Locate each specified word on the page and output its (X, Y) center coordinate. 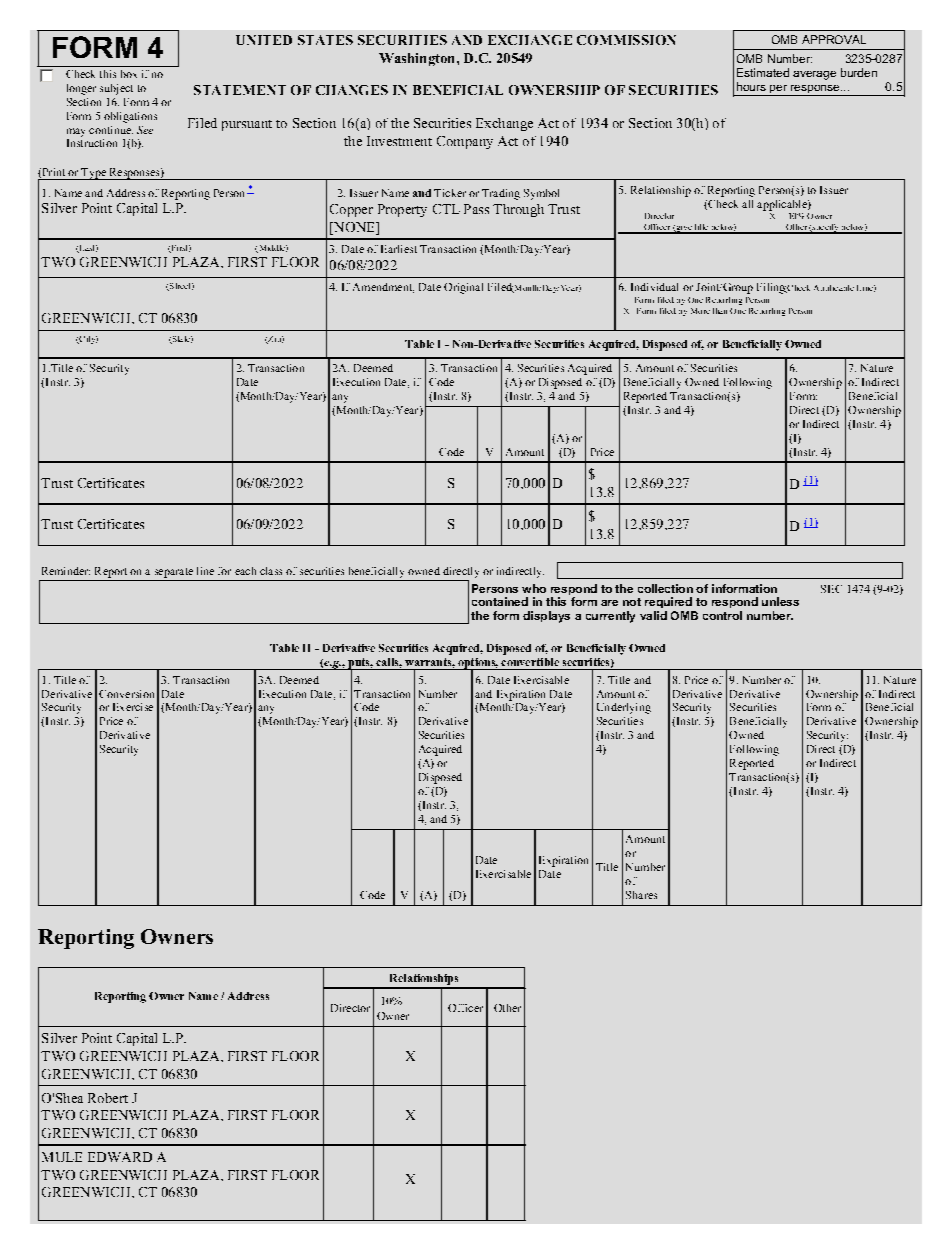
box (129, 74)
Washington (418, 59)
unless (780, 601)
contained (500, 601)
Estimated (763, 72)
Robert (108, 1098)
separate (174, 573)
